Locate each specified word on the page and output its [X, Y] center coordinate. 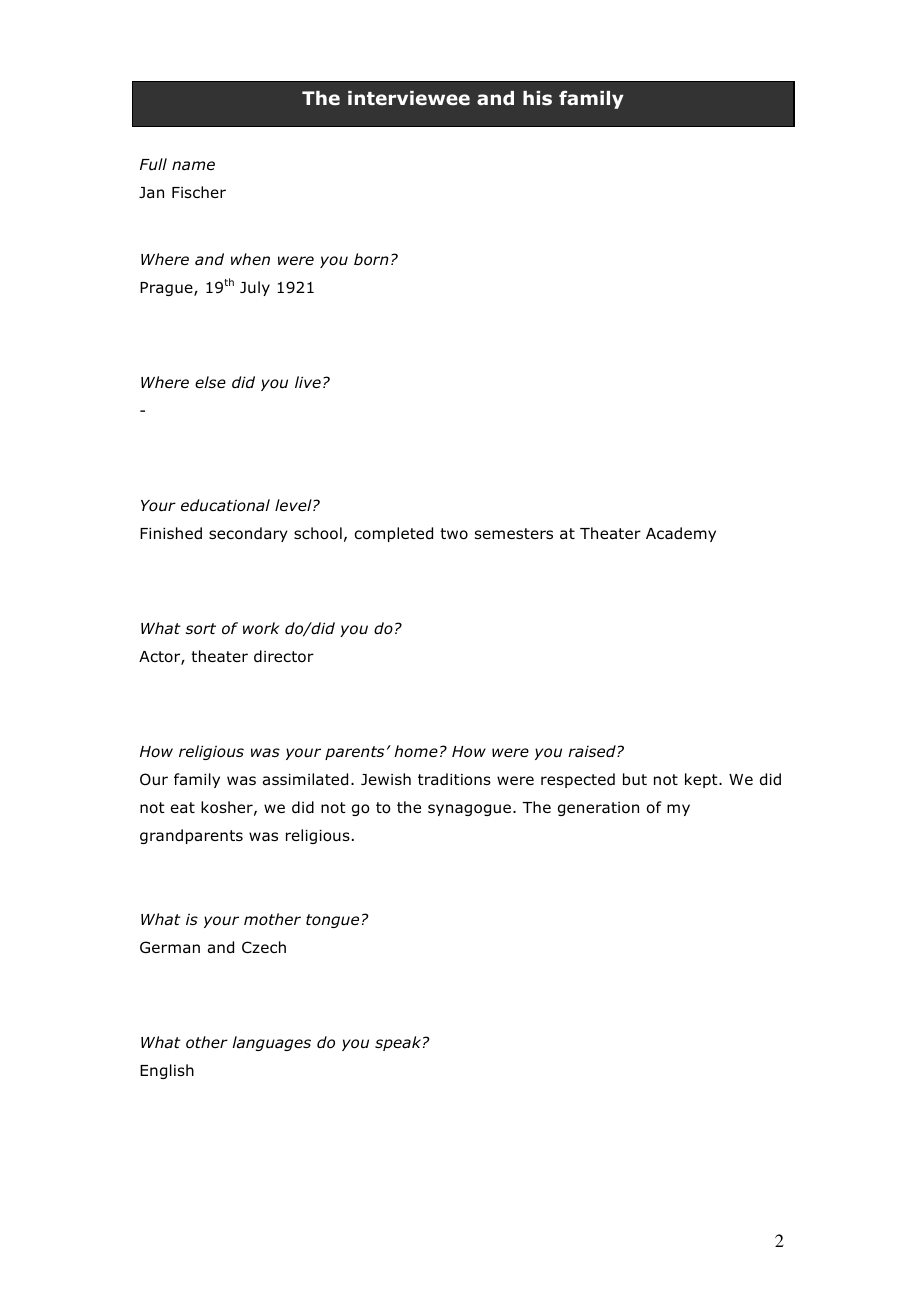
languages [271, 1043]
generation [598, 809]
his [537, 98]
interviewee [409, 98]
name [193, 166]
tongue [332, 921]
